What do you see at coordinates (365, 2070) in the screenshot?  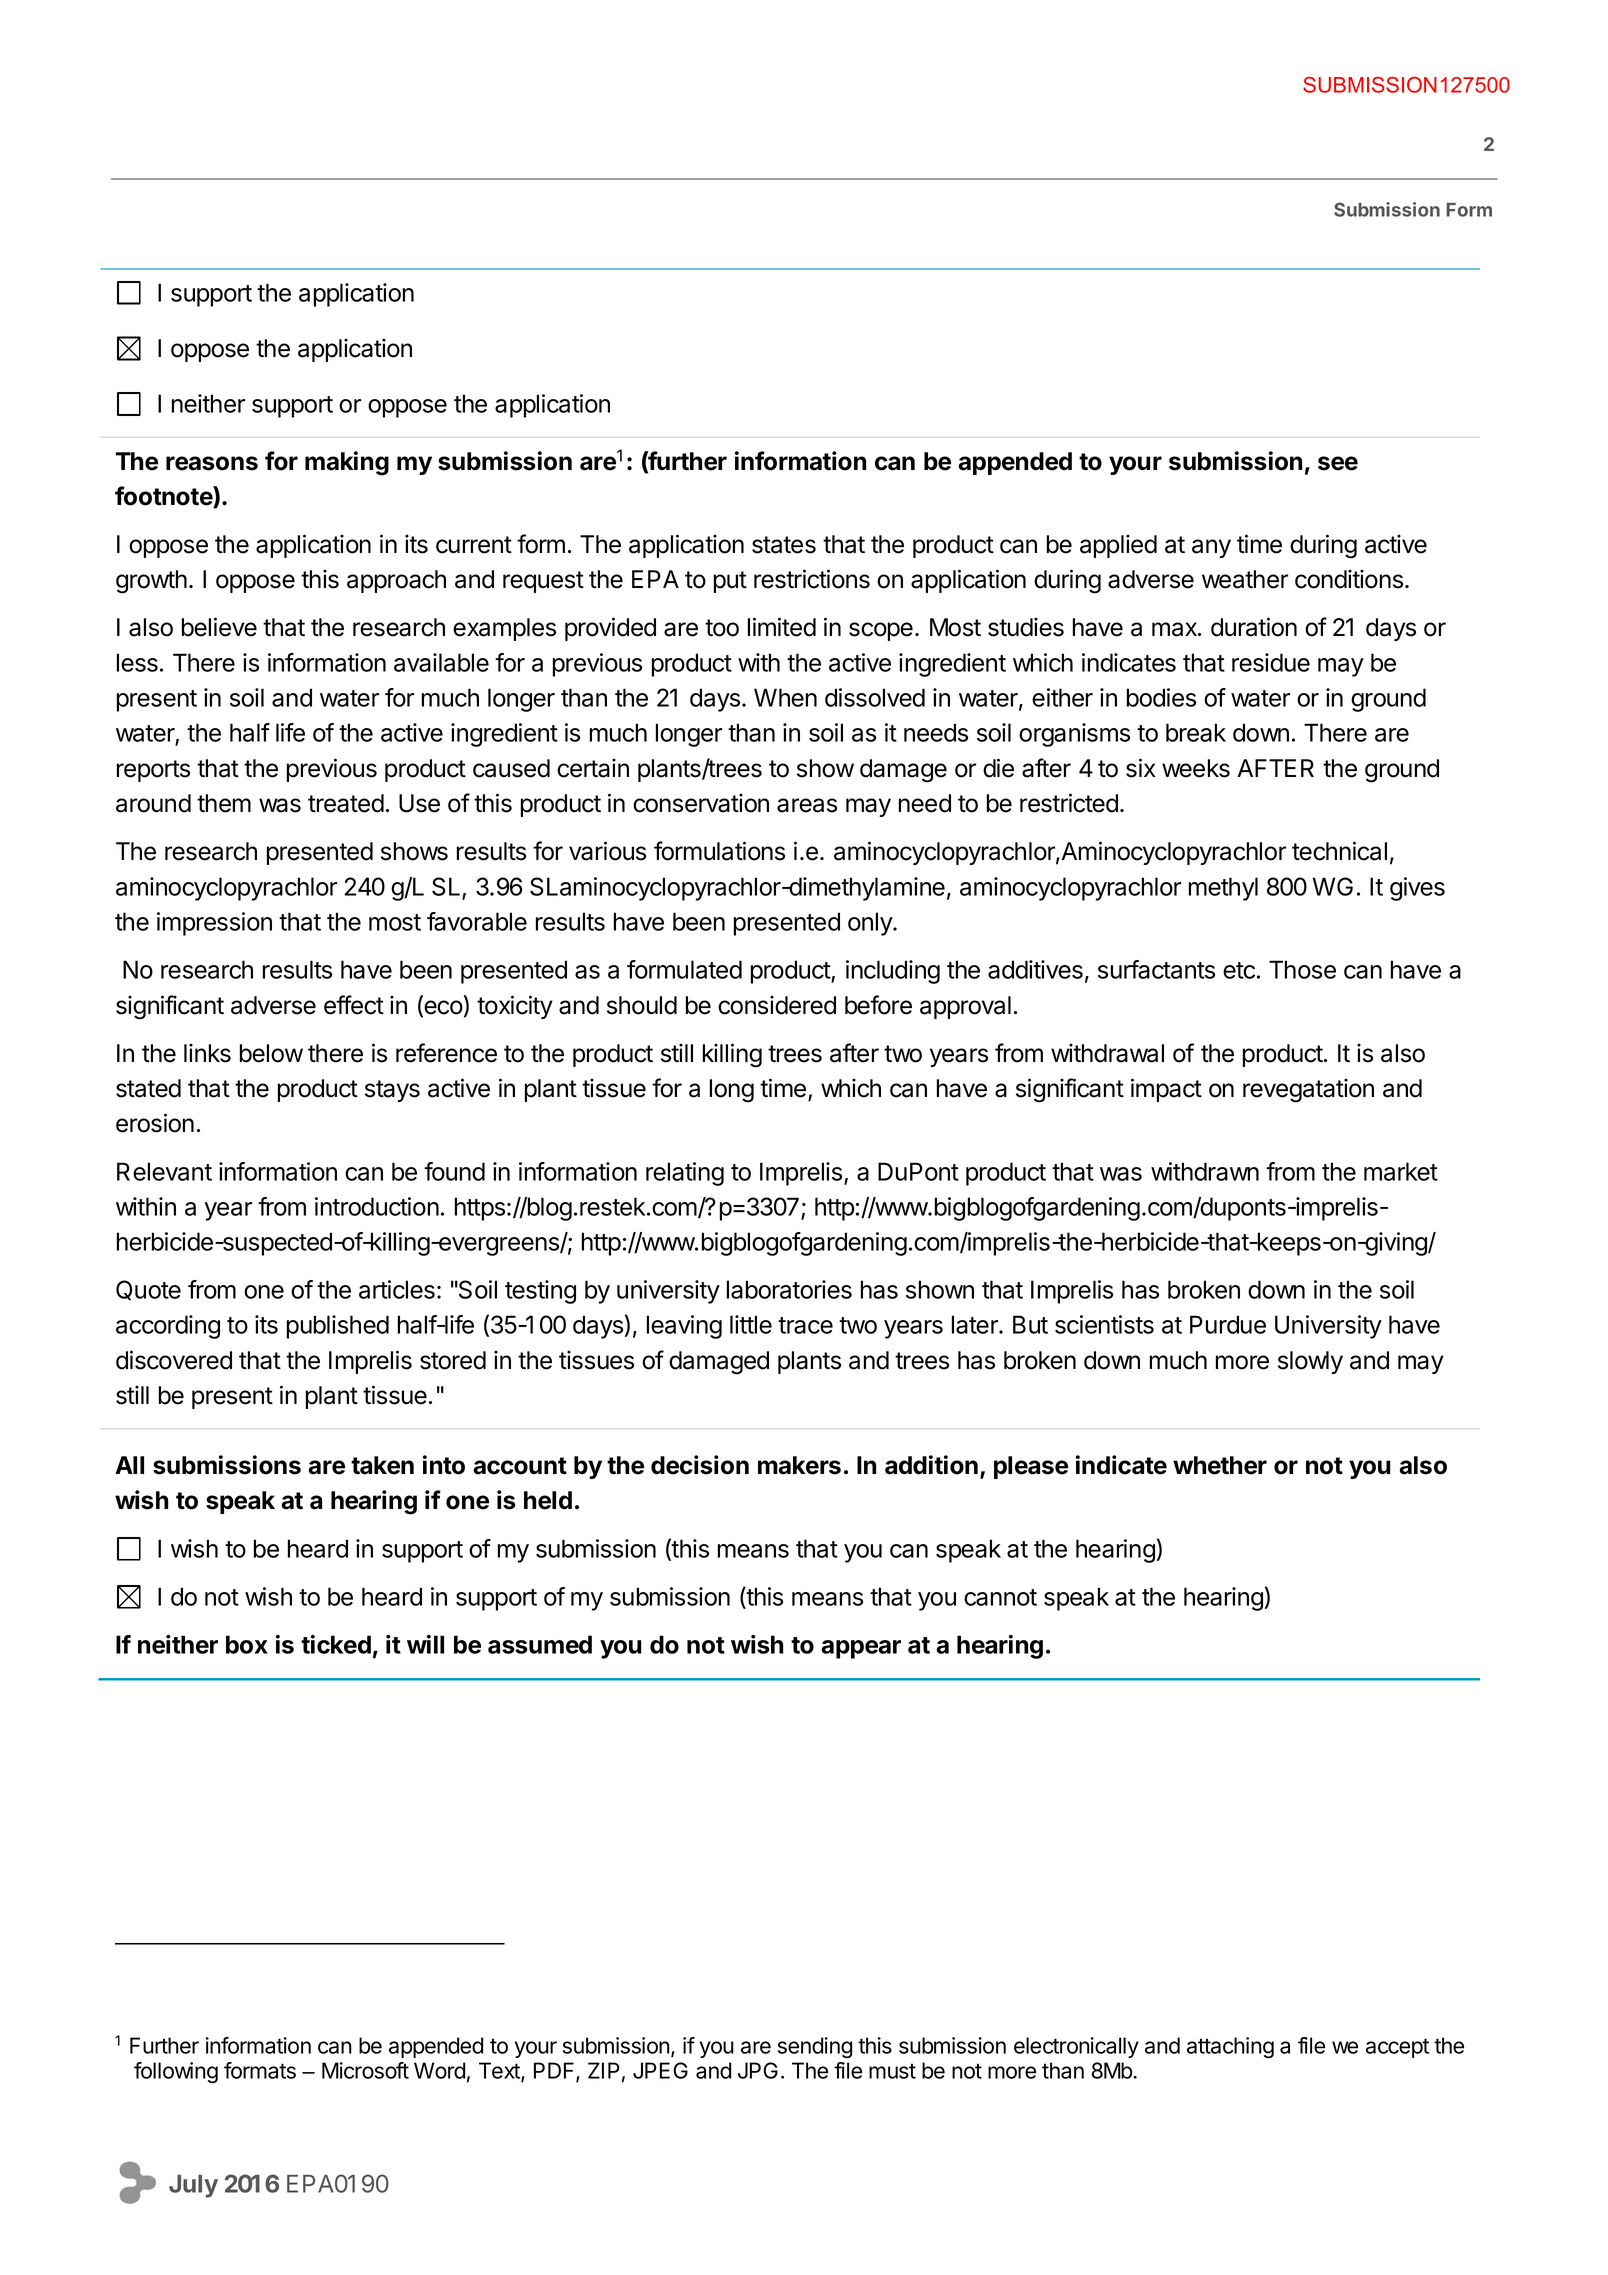 I see `Microsoft` at bounding box center [365, 2070].
